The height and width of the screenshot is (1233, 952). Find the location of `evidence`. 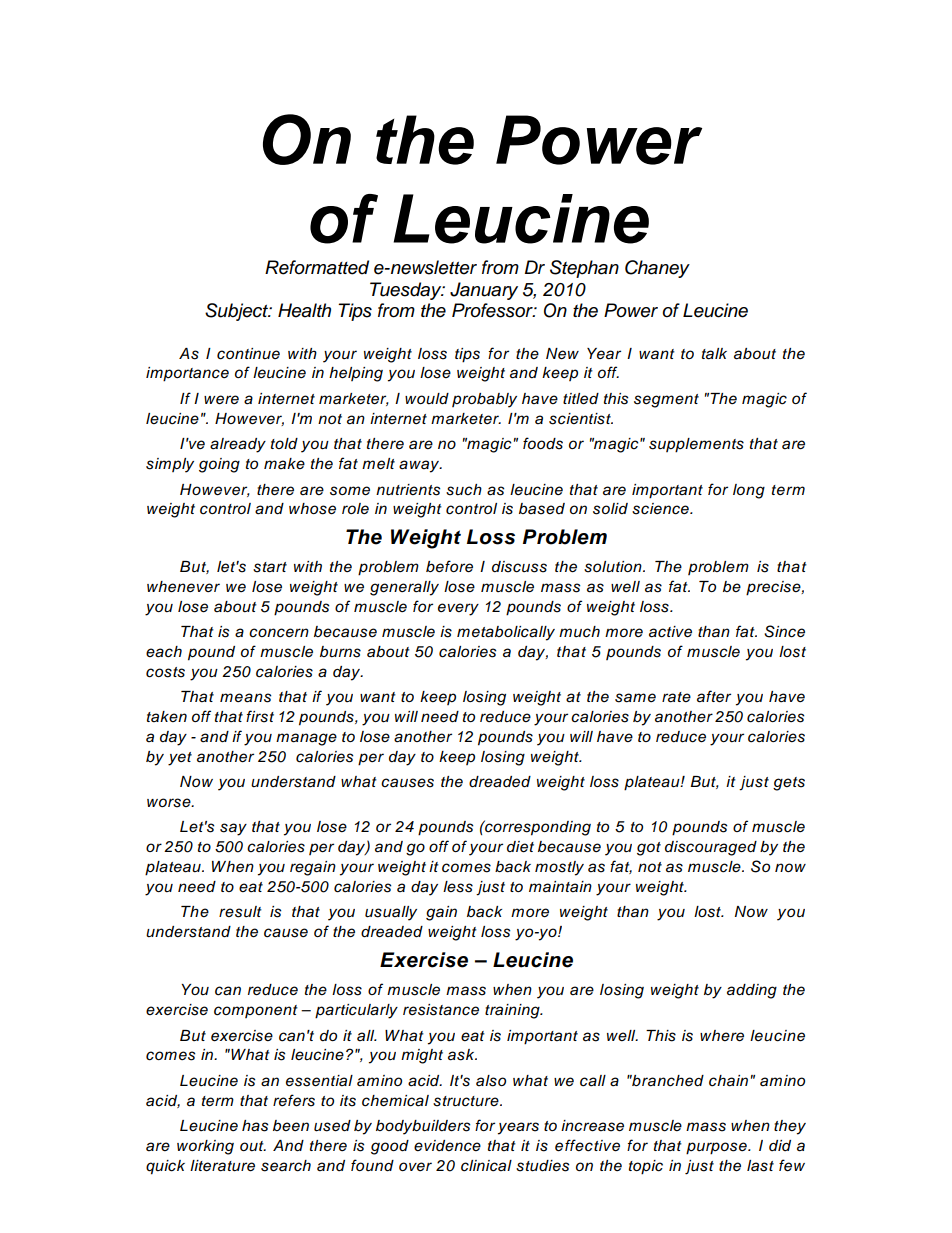

evidence is located at coordinates (447, 1146).
